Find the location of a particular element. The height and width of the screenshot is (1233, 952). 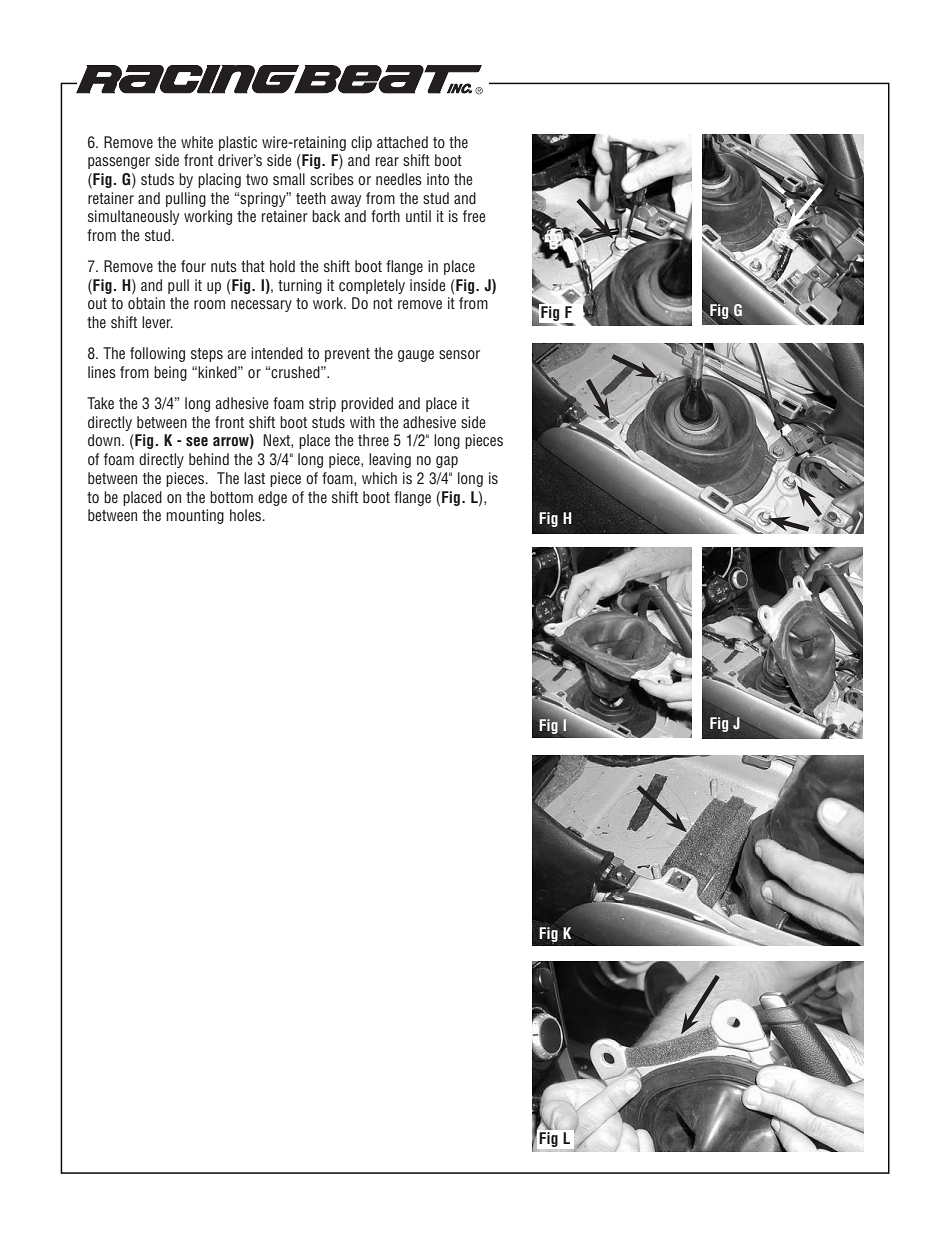

attached is located at coordinates (402, 142).
